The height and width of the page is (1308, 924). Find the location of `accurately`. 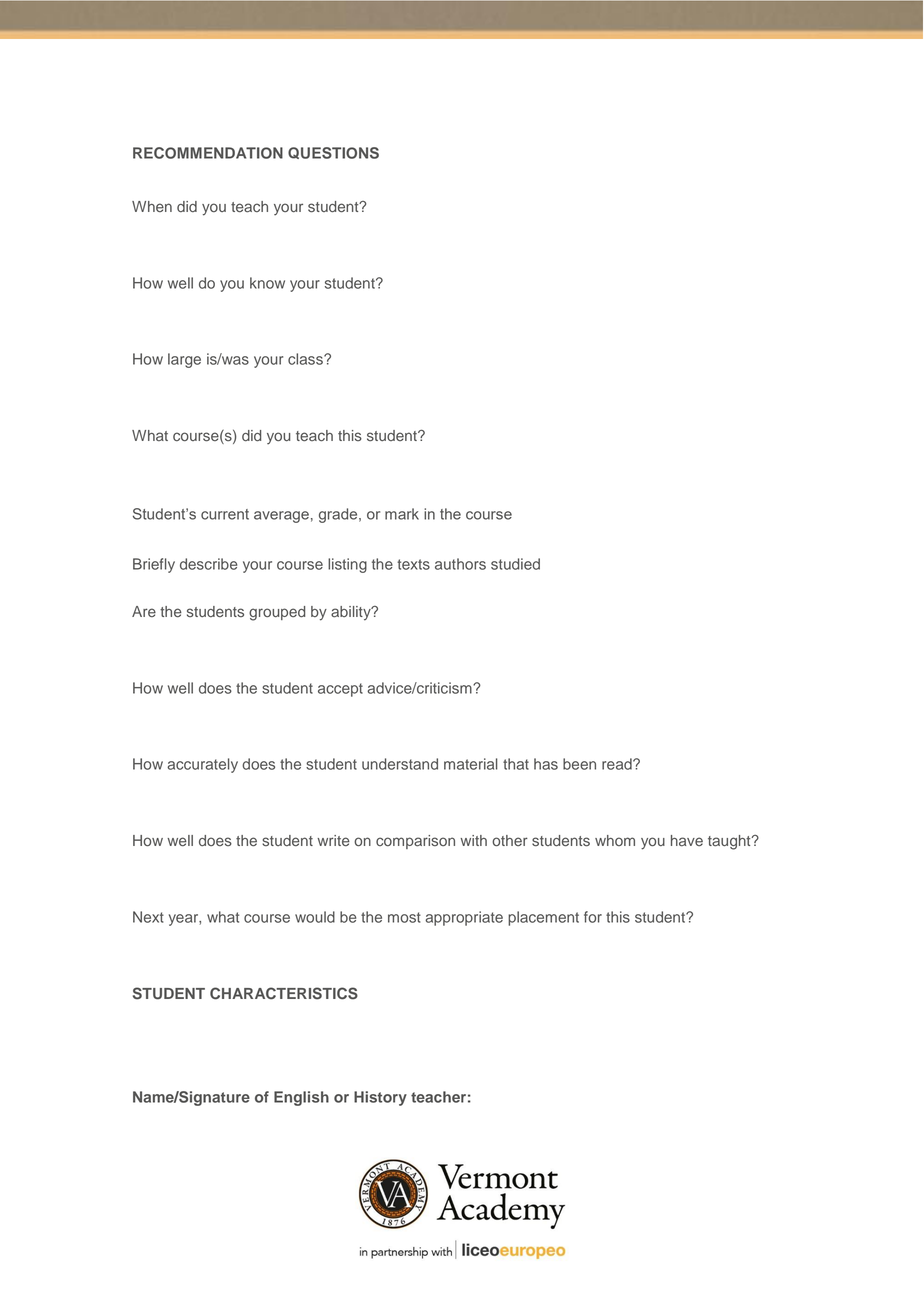

accurately is located at coordinates (202, 765).
